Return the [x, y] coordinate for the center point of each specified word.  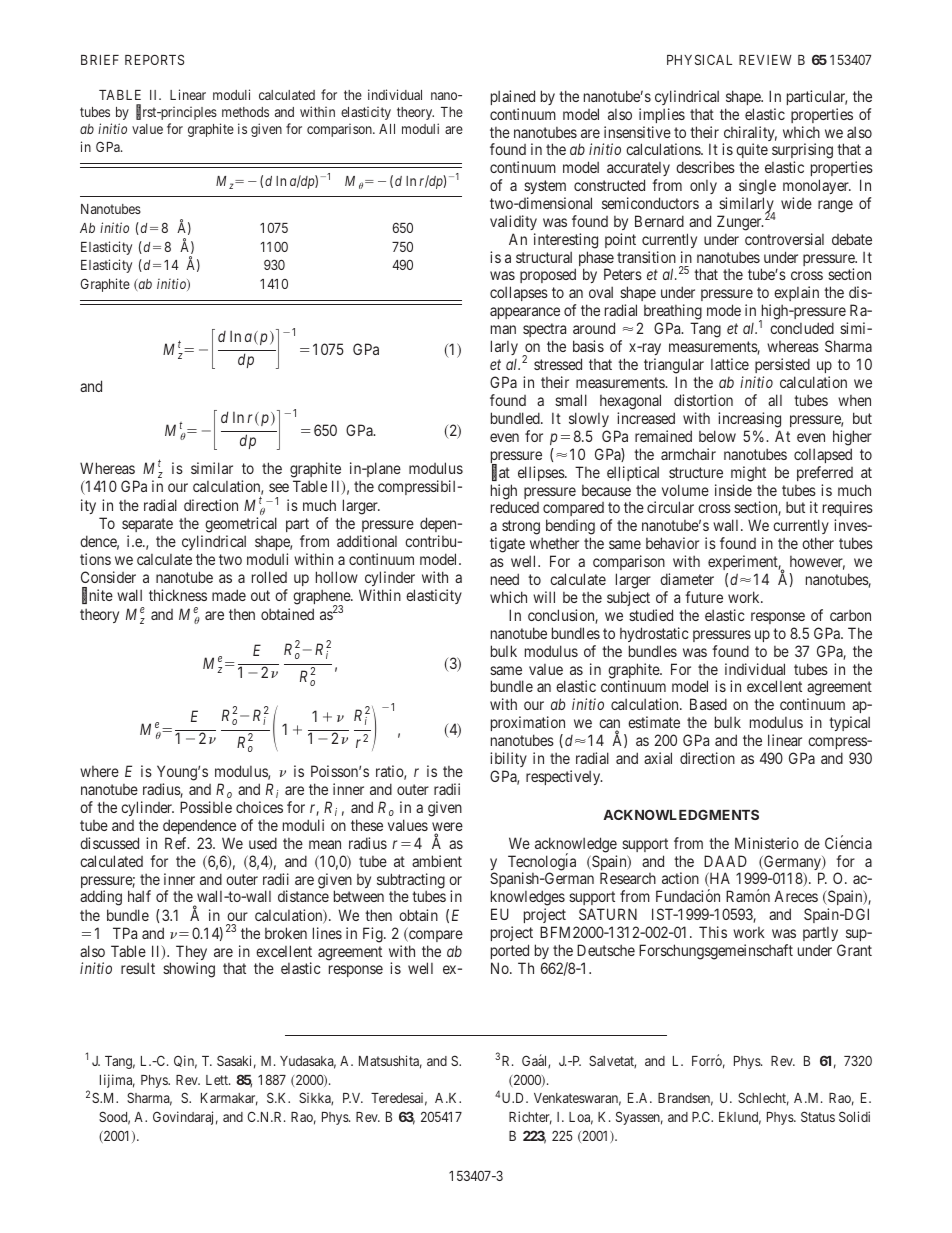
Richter [530, 1118]
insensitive [637, 132]
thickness [178, 595]
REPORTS [154, 59]
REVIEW [765, 60]
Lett [218, 1080]
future [704, 597]
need [505, 579]
